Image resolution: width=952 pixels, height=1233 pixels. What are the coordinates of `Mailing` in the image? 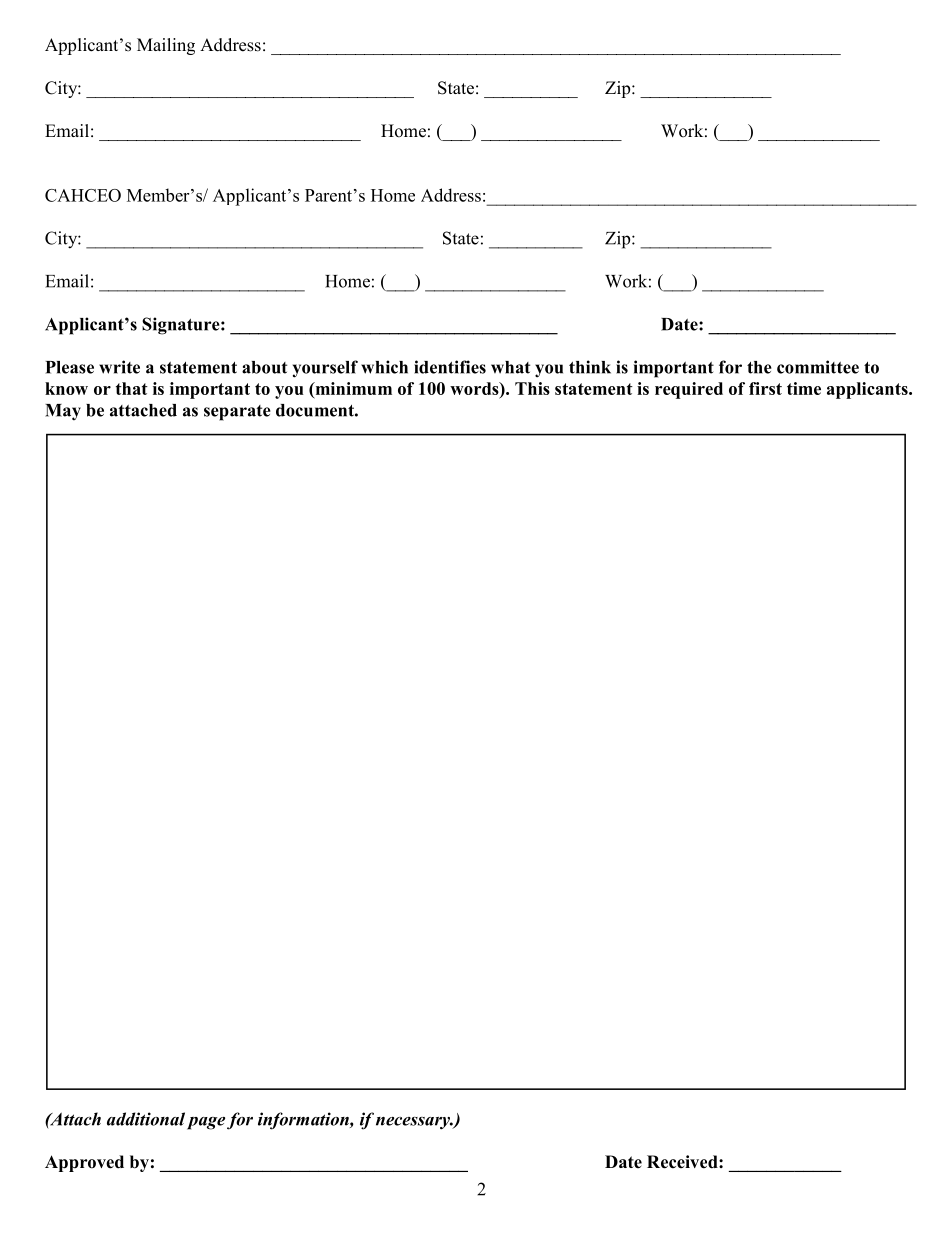 It's located at (166, 46).
